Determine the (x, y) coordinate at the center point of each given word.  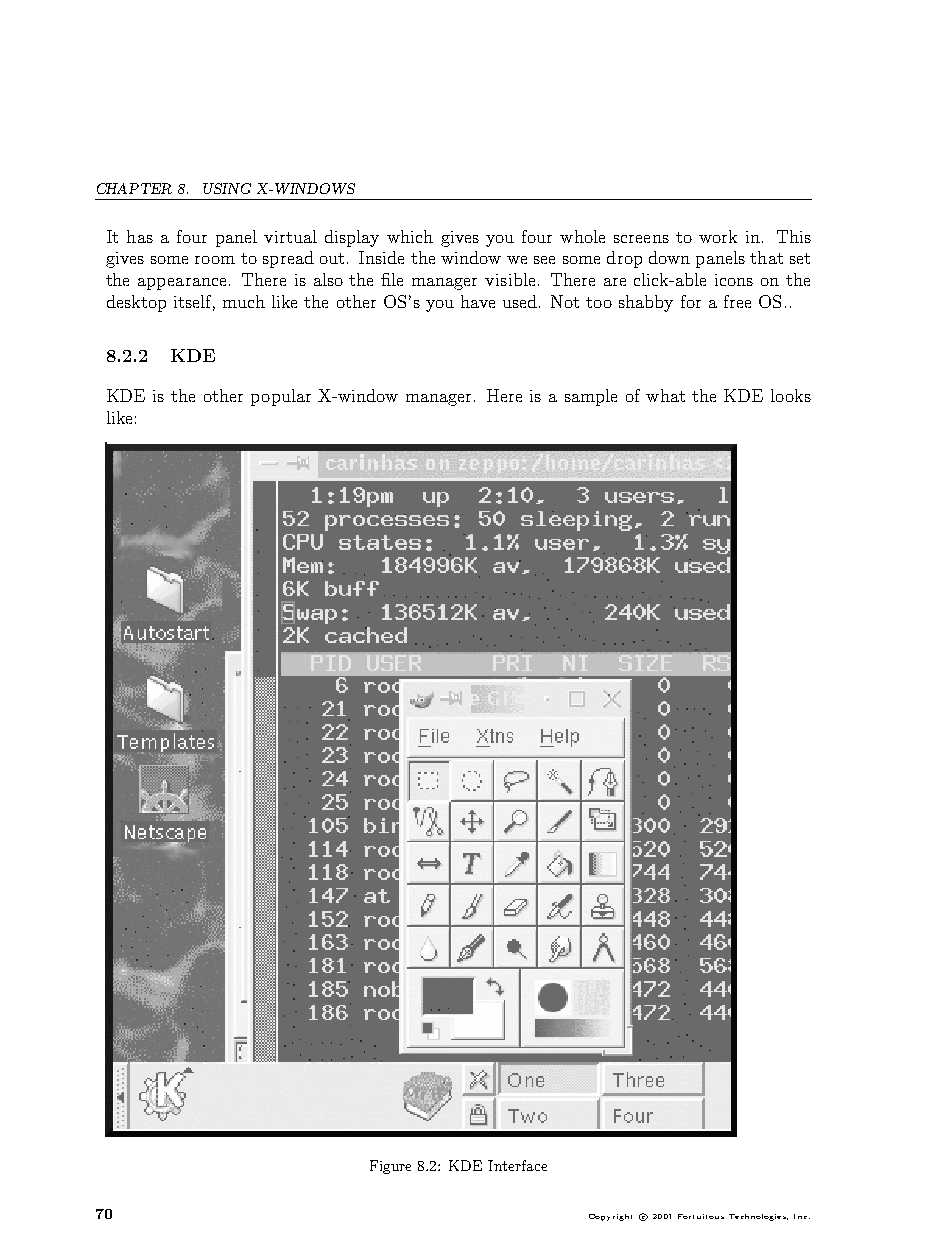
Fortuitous (701, 1216)
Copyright (610, 1217)
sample (591, 397)
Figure (390, 1167)
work (718, 236)
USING (227, 188)
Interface (517, 1165)
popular (281, 397)
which (410, 236)
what (665, 395)
